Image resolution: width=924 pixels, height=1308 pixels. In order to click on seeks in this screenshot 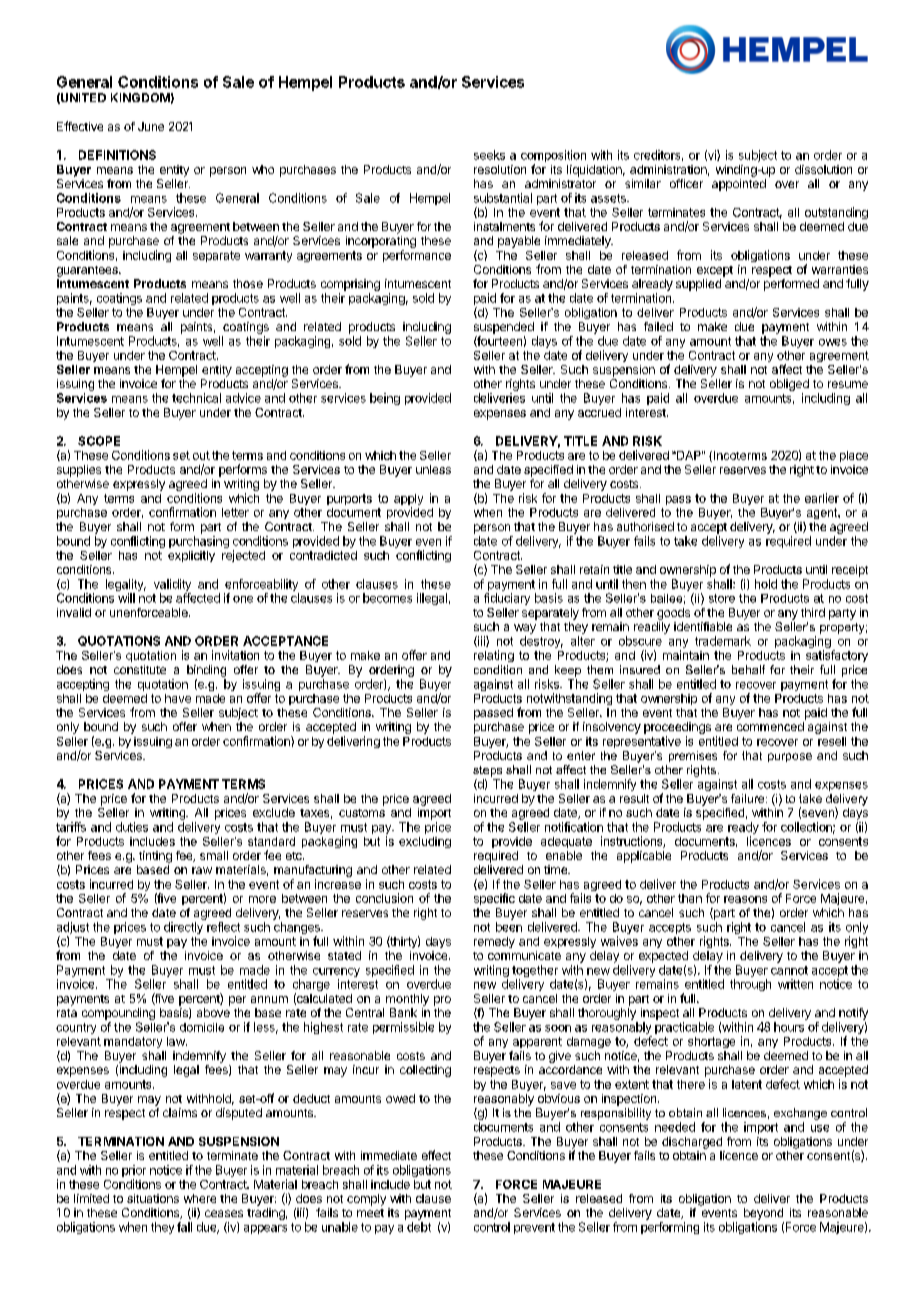, I will do `click(489, 155)`.
